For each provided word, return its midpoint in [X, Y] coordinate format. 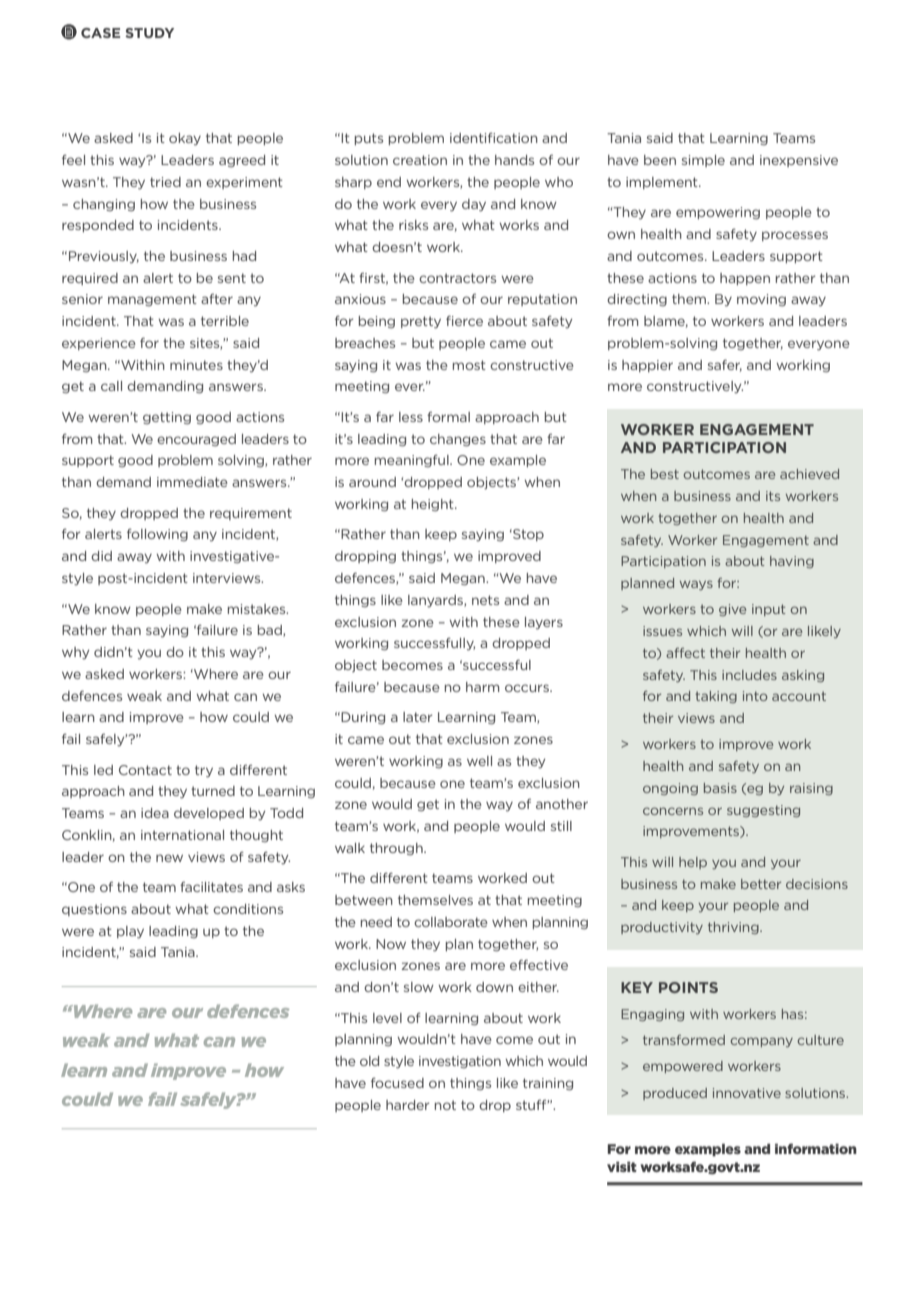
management [152, 300]
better [761, 884]
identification [494, 138]
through [397, 849]
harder [408, 1105]
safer [725, 366]
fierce [464, 321]
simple [703, 161]
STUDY [149, 33]
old [369, 1061]
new [169, 858]
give [732, 610]
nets [485, 600]
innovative [747, 1093]
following [157, 535]
